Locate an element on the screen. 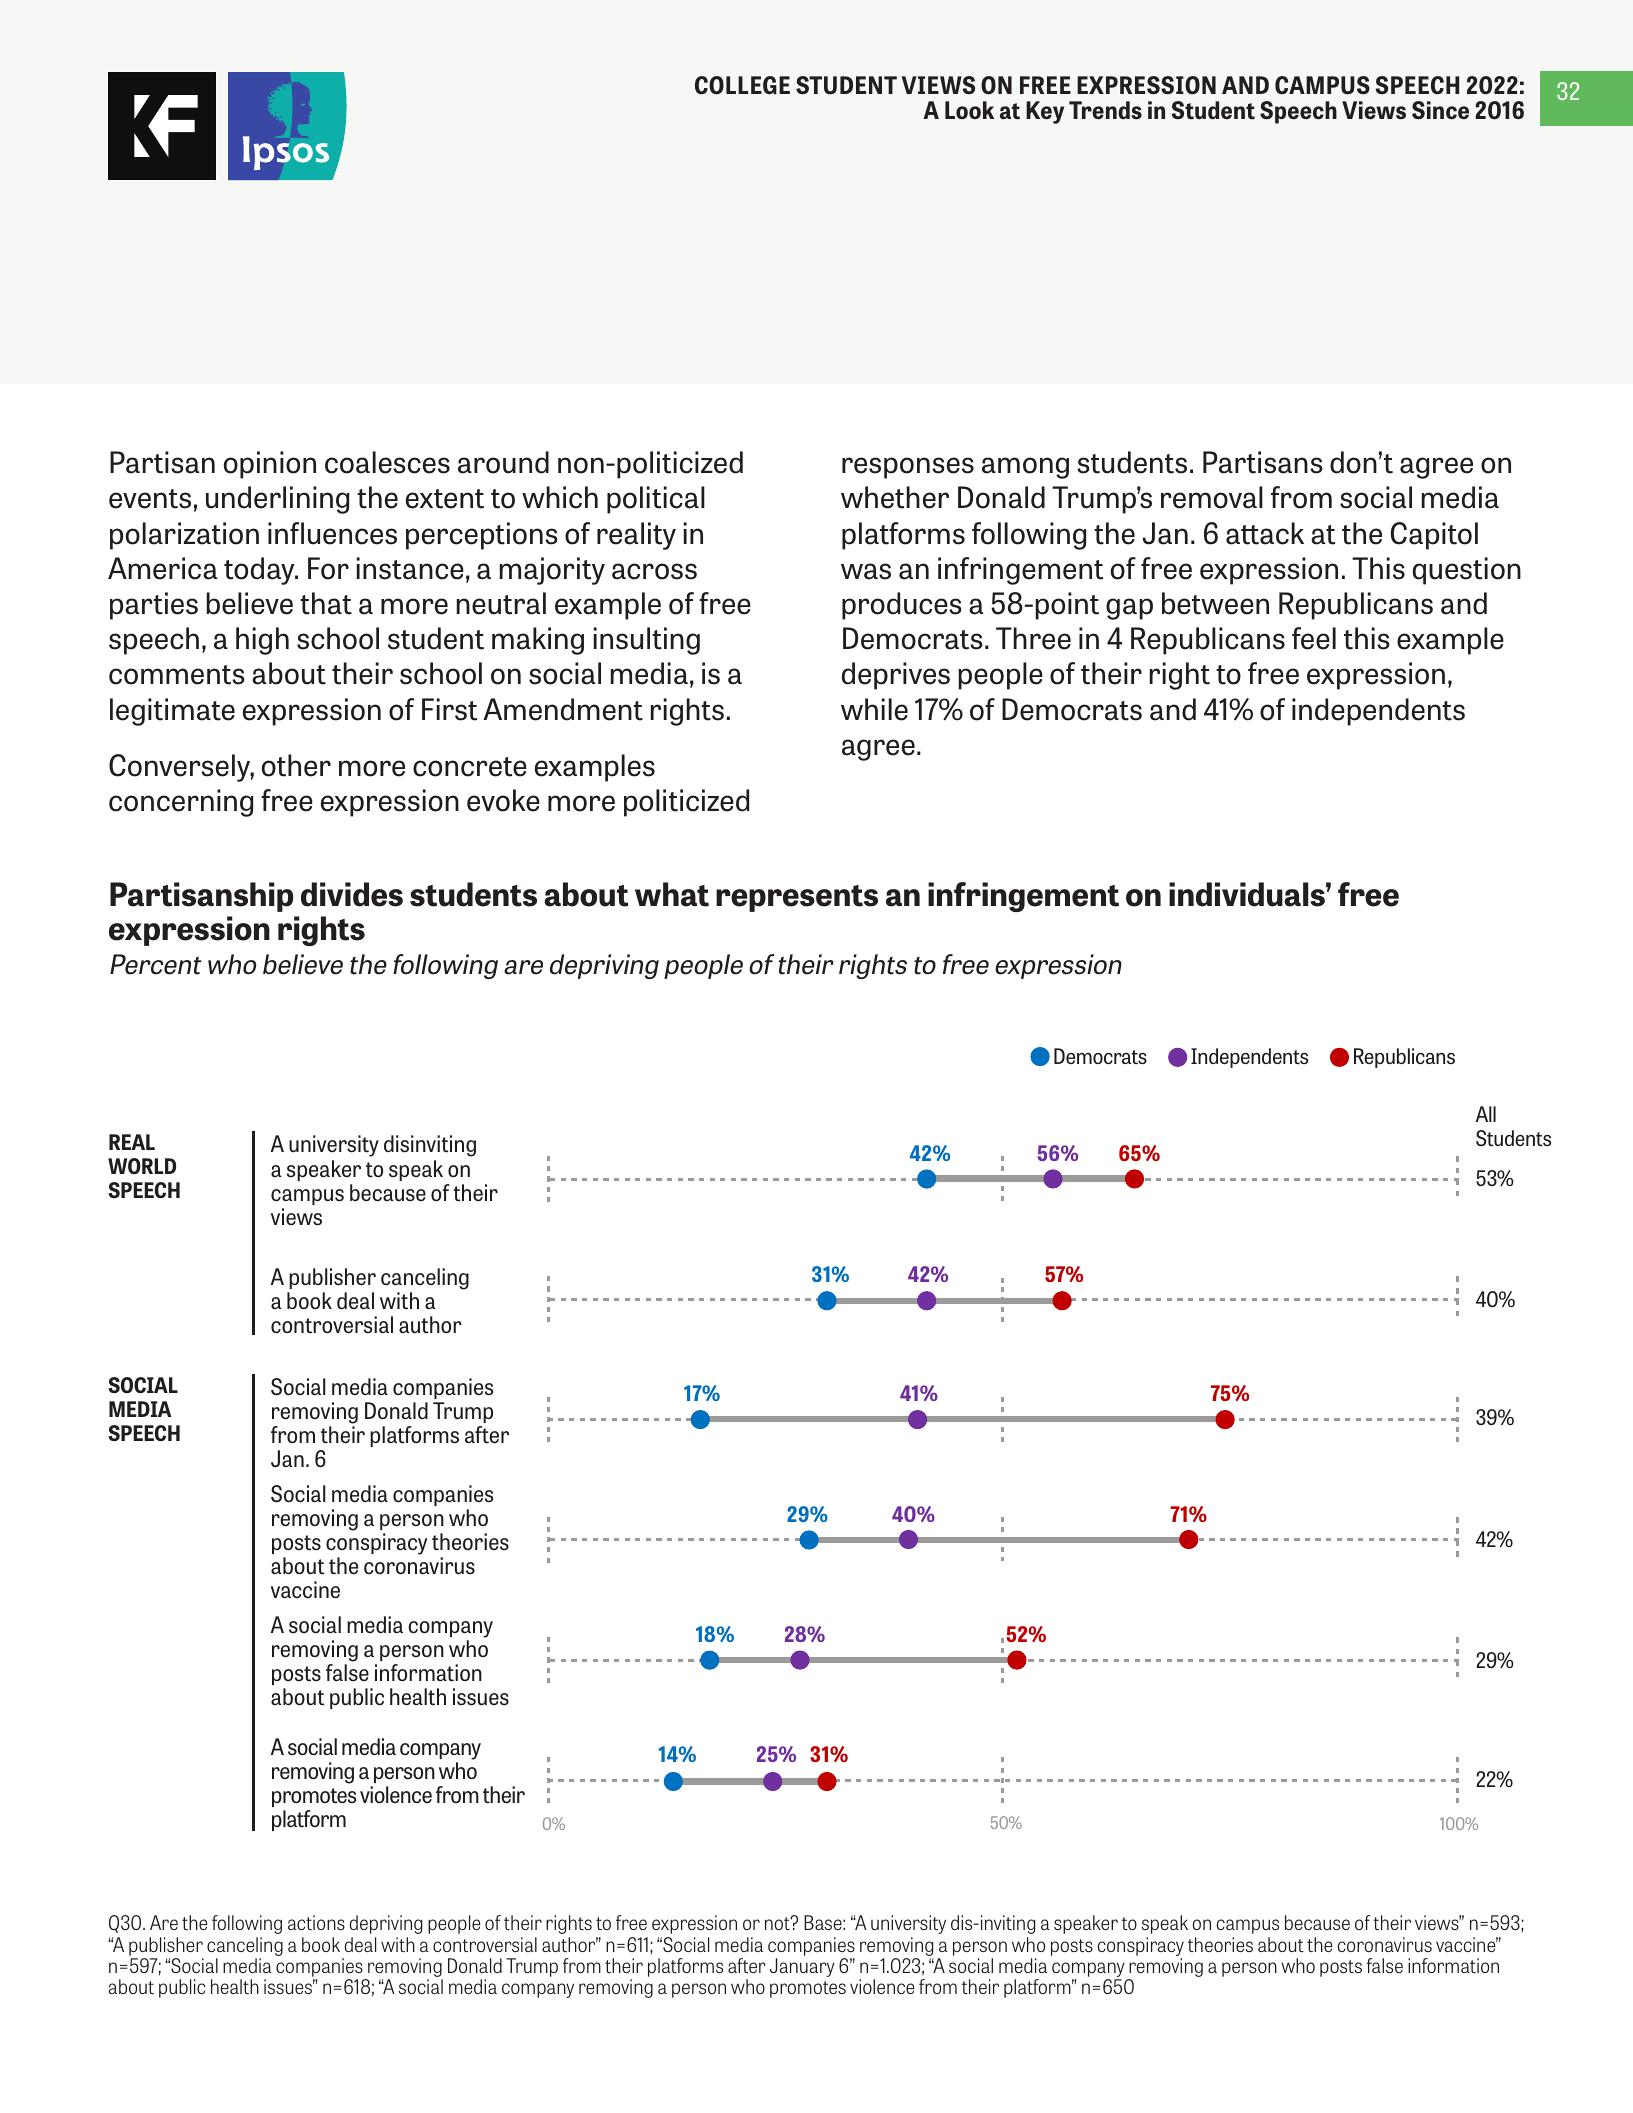 The image size is (1633, 2113). January is located at coordinates (802, 1967).
